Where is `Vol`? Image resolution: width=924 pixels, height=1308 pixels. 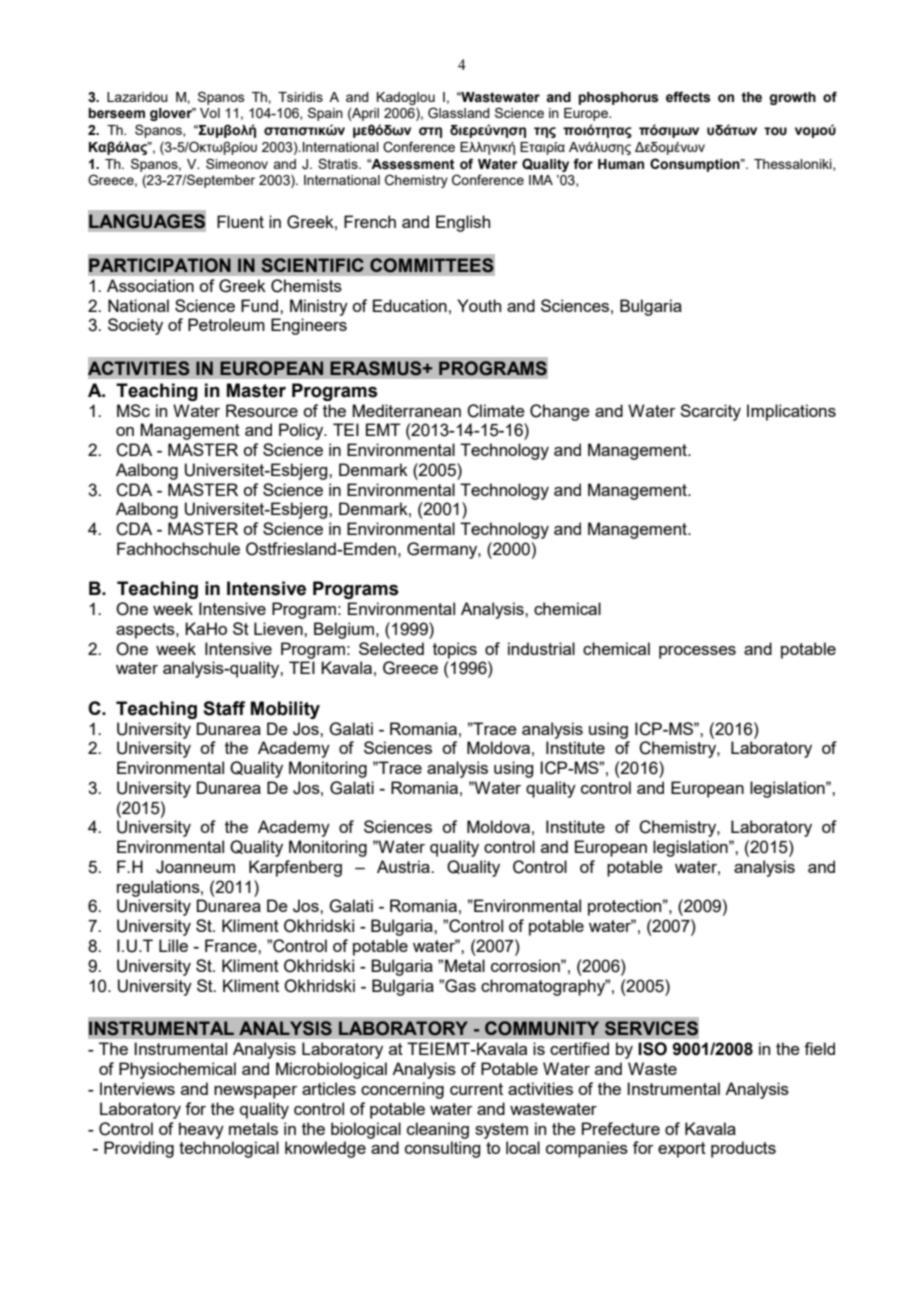 Vol is located at coordinates (210, 113).
